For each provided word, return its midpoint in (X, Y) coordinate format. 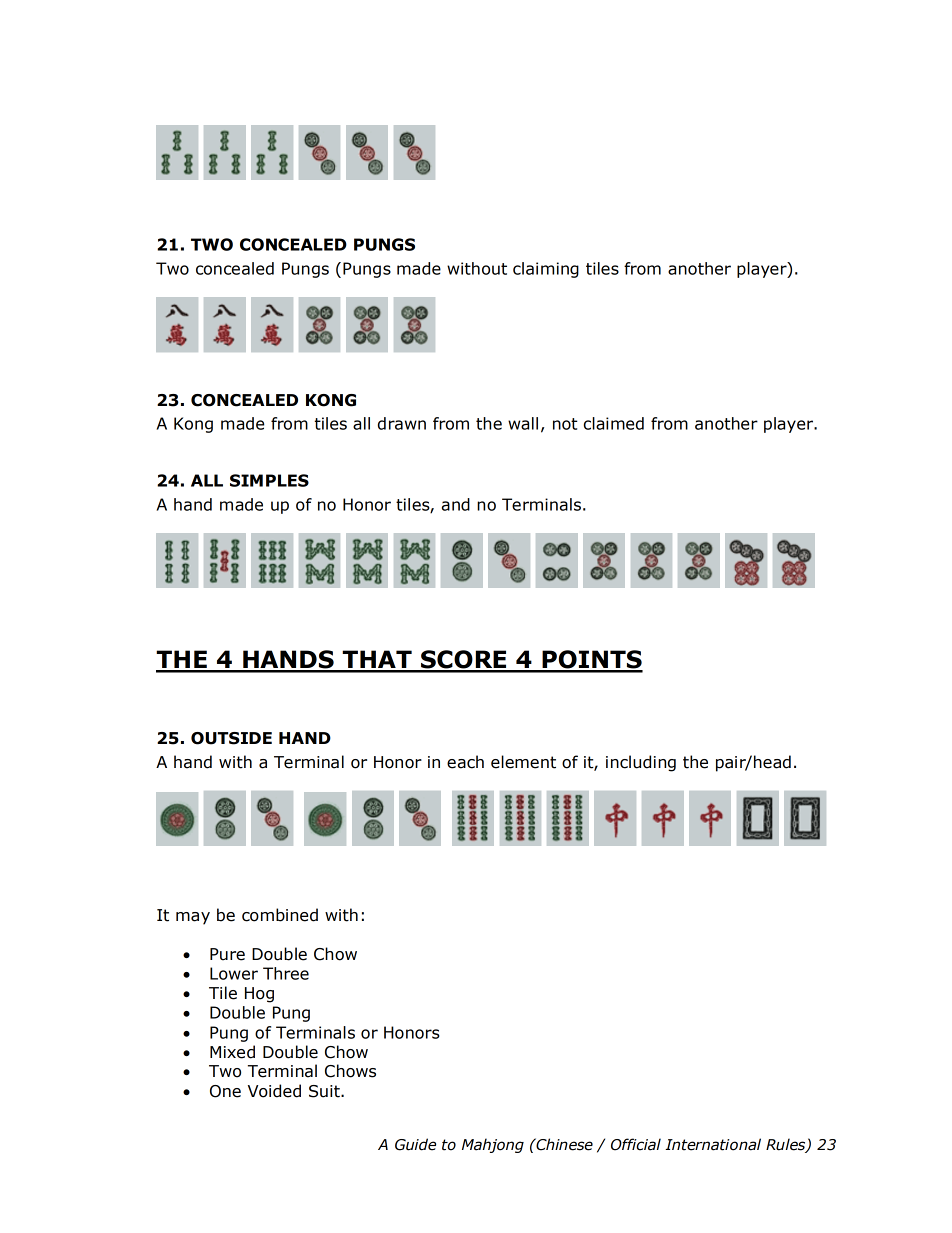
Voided (274, 1091)
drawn (402, 423)
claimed (614, 423)
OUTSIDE (231, 738)
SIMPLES (269, 480)
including (641, 763)
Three (286, 973)
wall (523, 423)
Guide (415, 1144)
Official (636, 1144)
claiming (546, 270)
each (465, 762)
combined (280, 915)
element (523, 762)
